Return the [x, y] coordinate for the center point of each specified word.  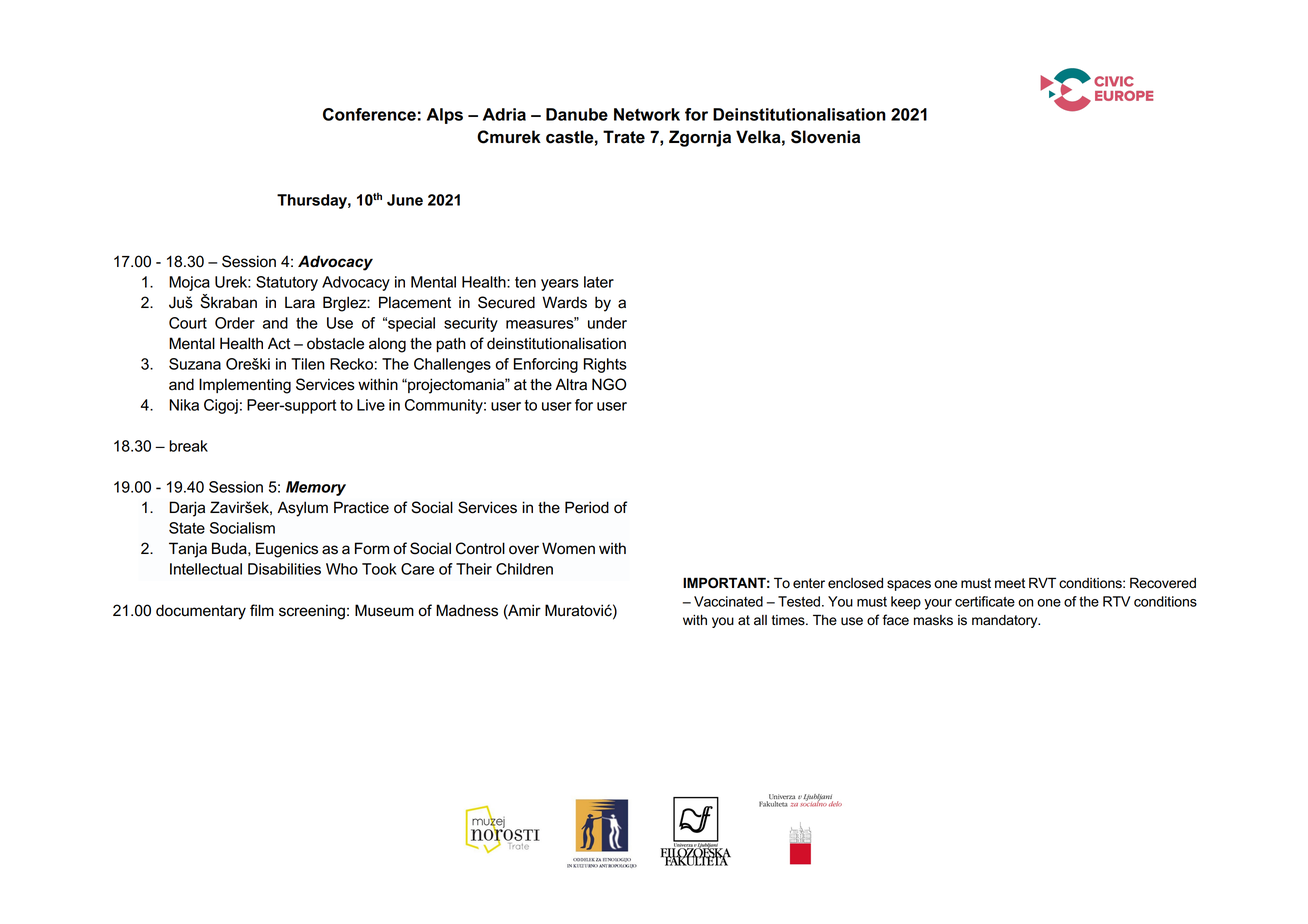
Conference [369, 114]
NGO [609, 384]
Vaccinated [728, 601]
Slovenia [825, 137]
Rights [605, 365]
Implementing [245, 386]
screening [312, 612]
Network [647, 114]
